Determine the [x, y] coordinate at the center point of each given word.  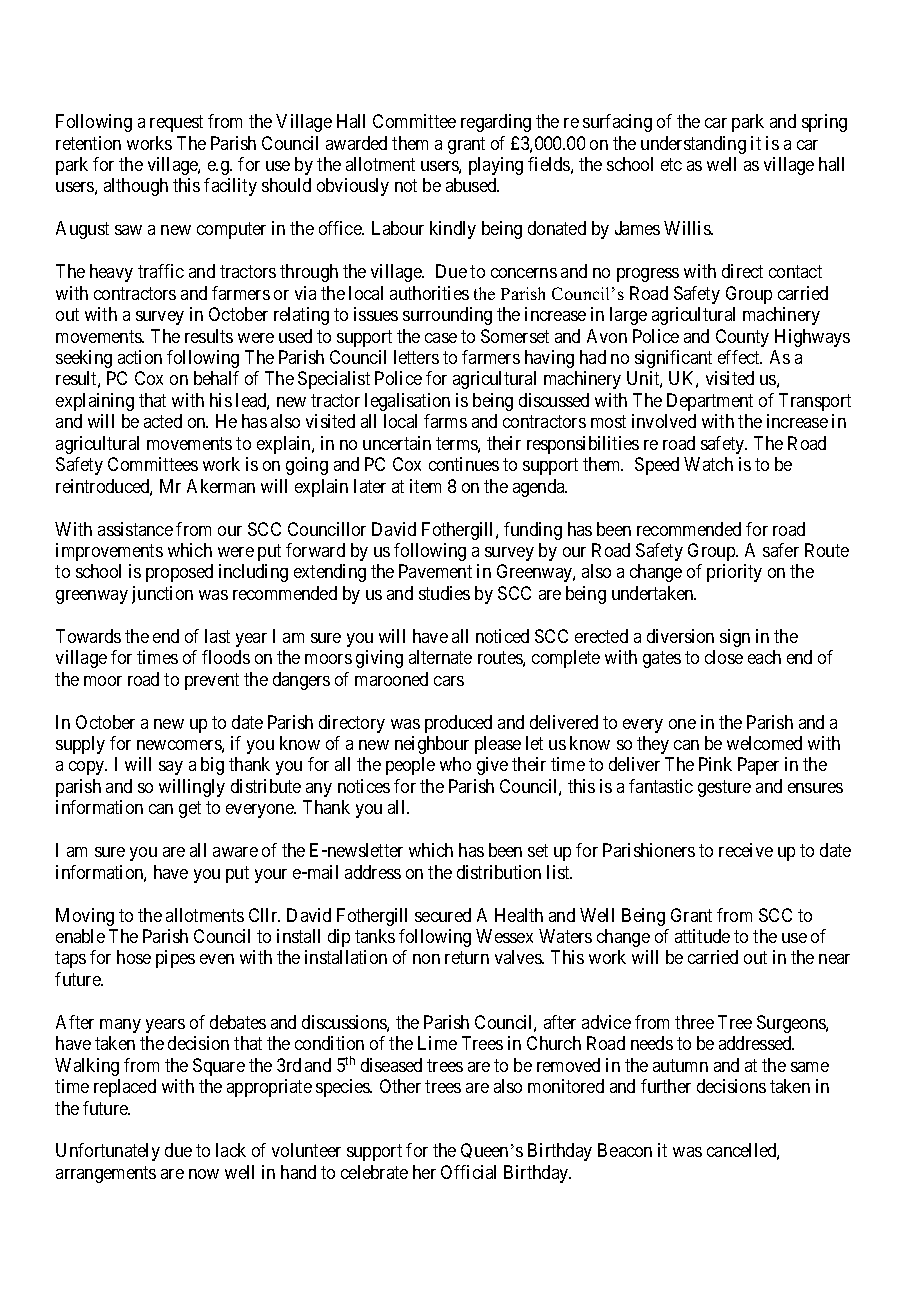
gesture [724, 788]
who [455, 764]
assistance [135, 529]
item [425, 486]
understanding [693, 145]
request [176, 123]
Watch [708, 464]
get [190, 810]
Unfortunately [108, 1152]
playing [496, 166]
